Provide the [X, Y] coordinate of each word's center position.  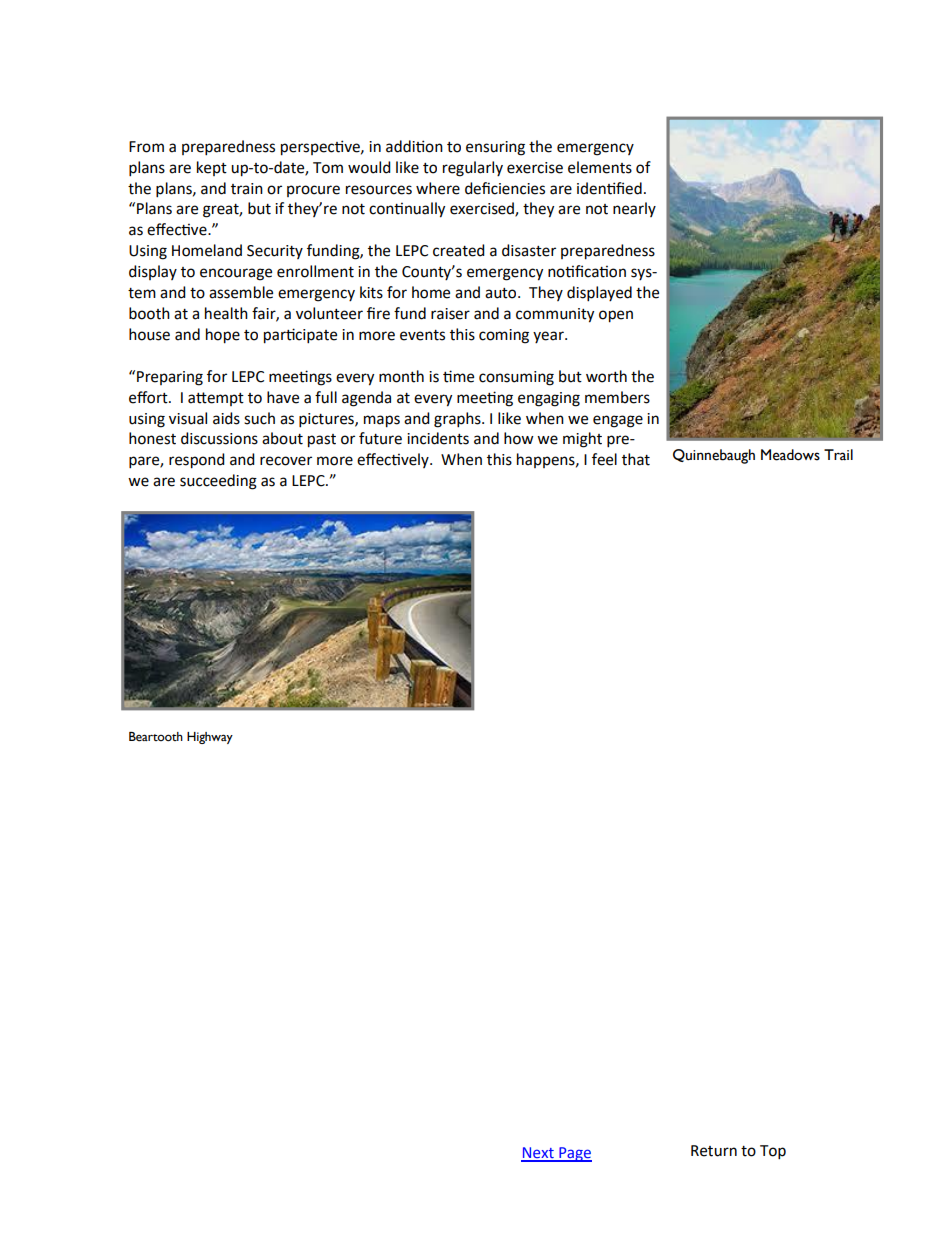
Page [574, 1154]
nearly [634, 209]
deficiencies [505, 188]
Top [773, 1152]
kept [212, 168]
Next [538, 1154]
